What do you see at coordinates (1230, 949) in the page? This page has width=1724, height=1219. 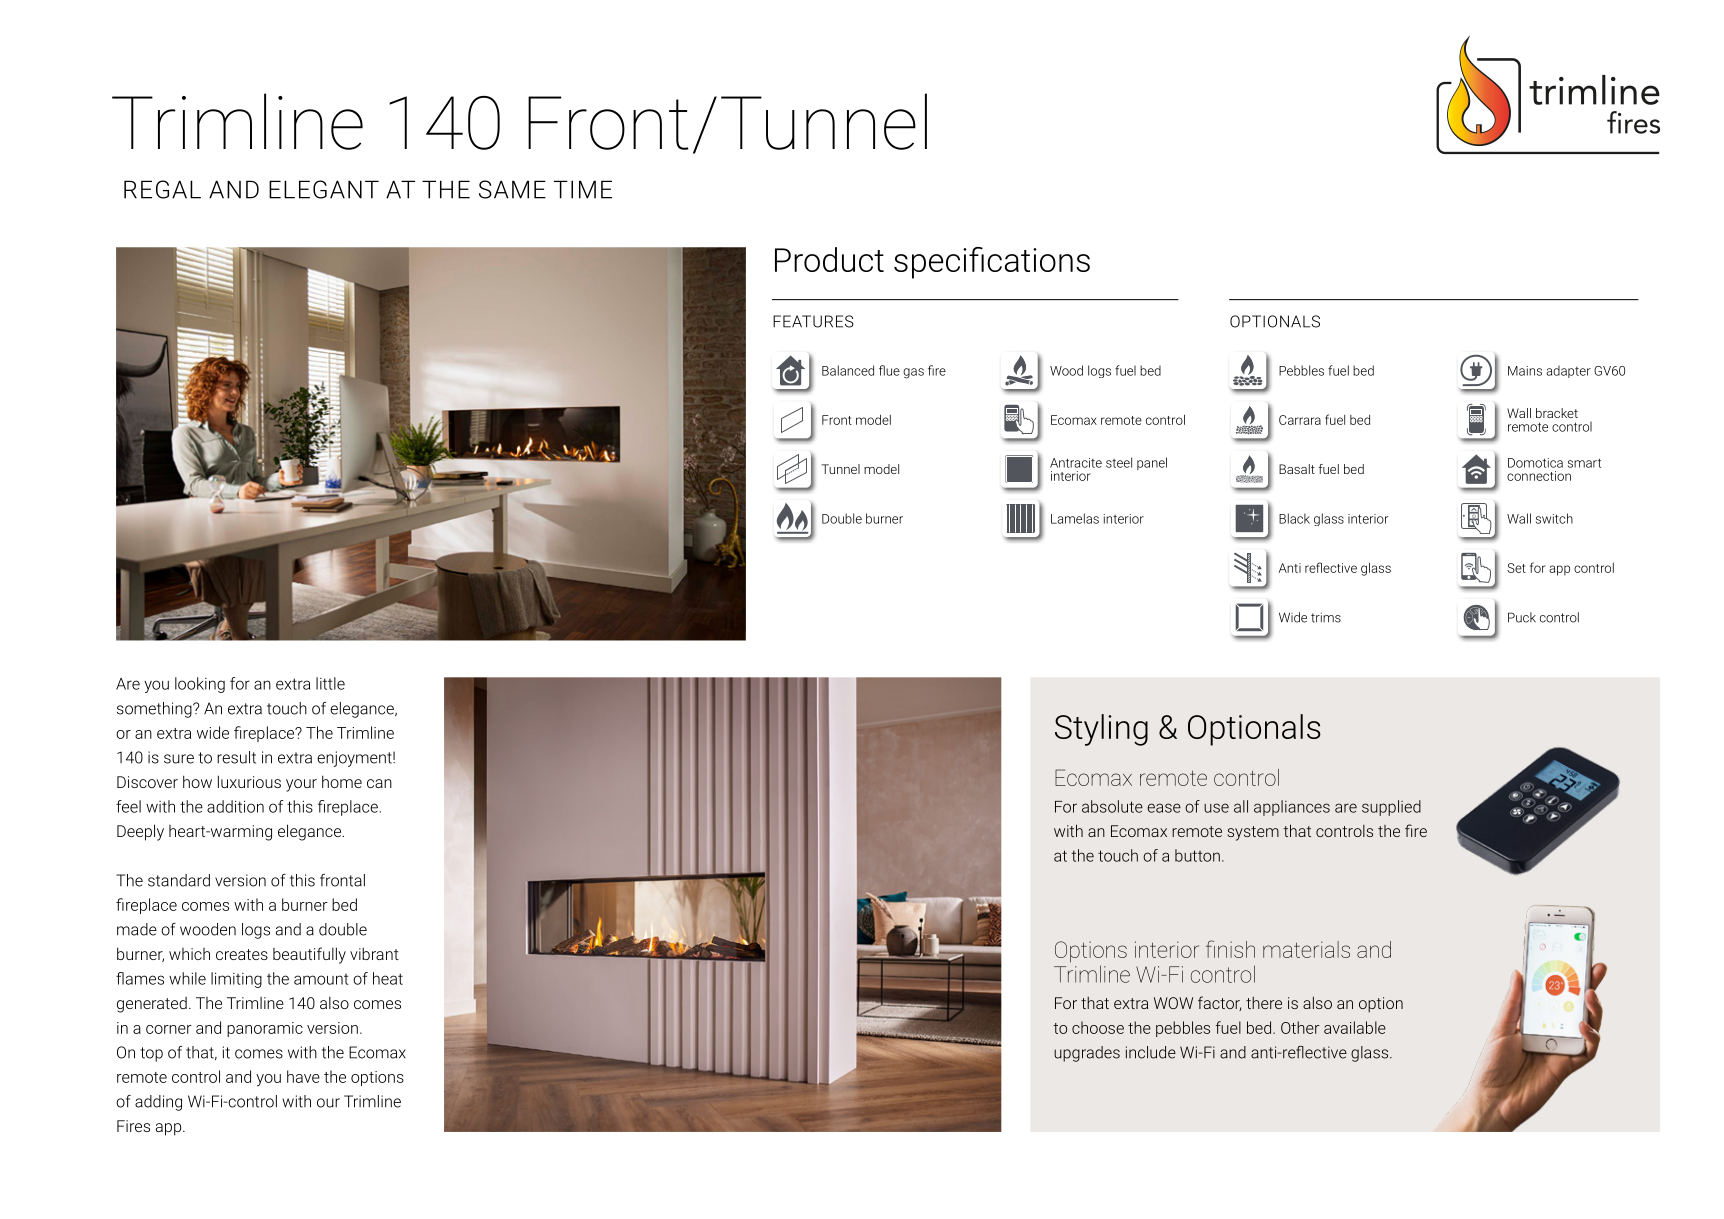 I see `finish` at bounding box center [1230, 949].
